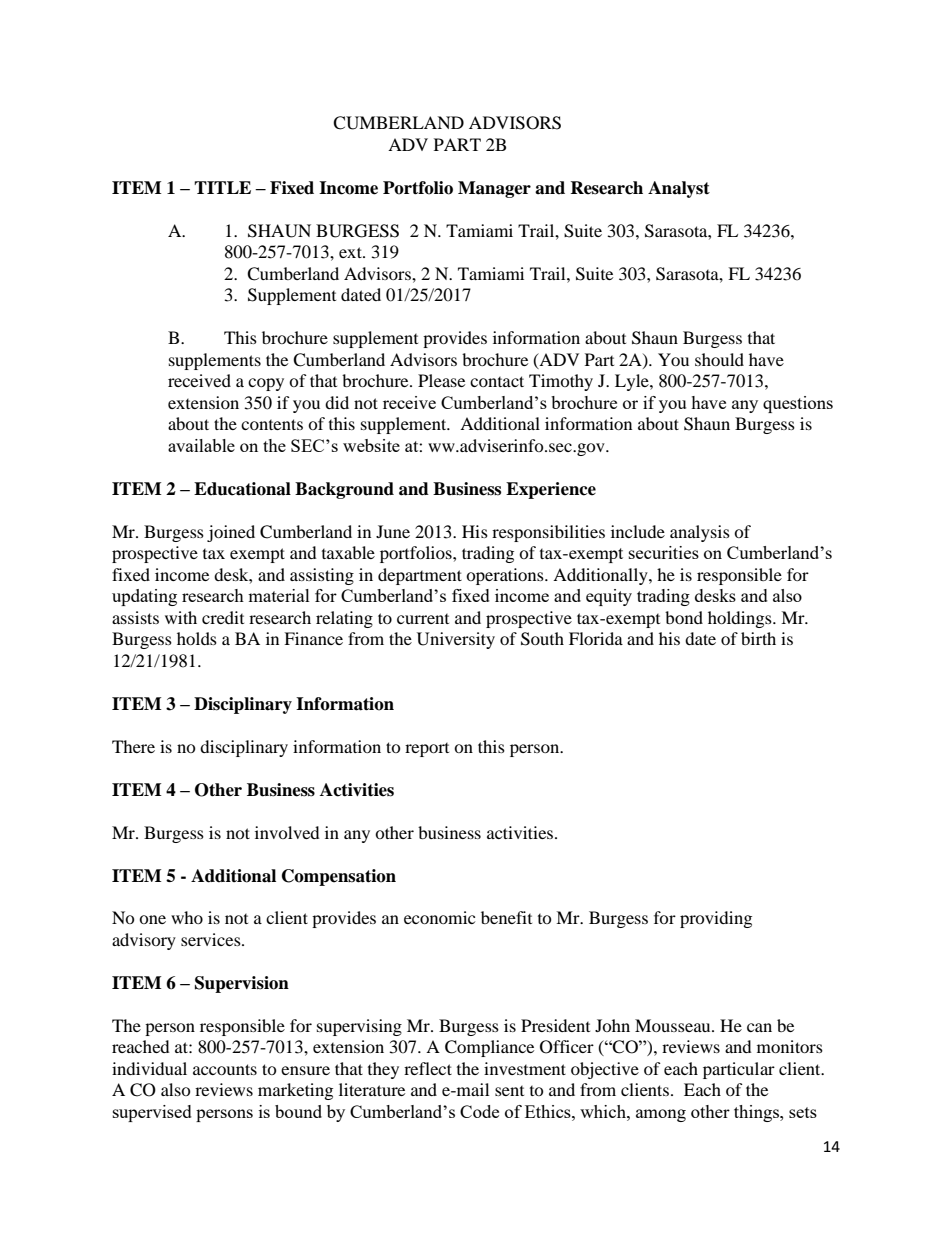  I want to click on Manager, so click(494, 189).
